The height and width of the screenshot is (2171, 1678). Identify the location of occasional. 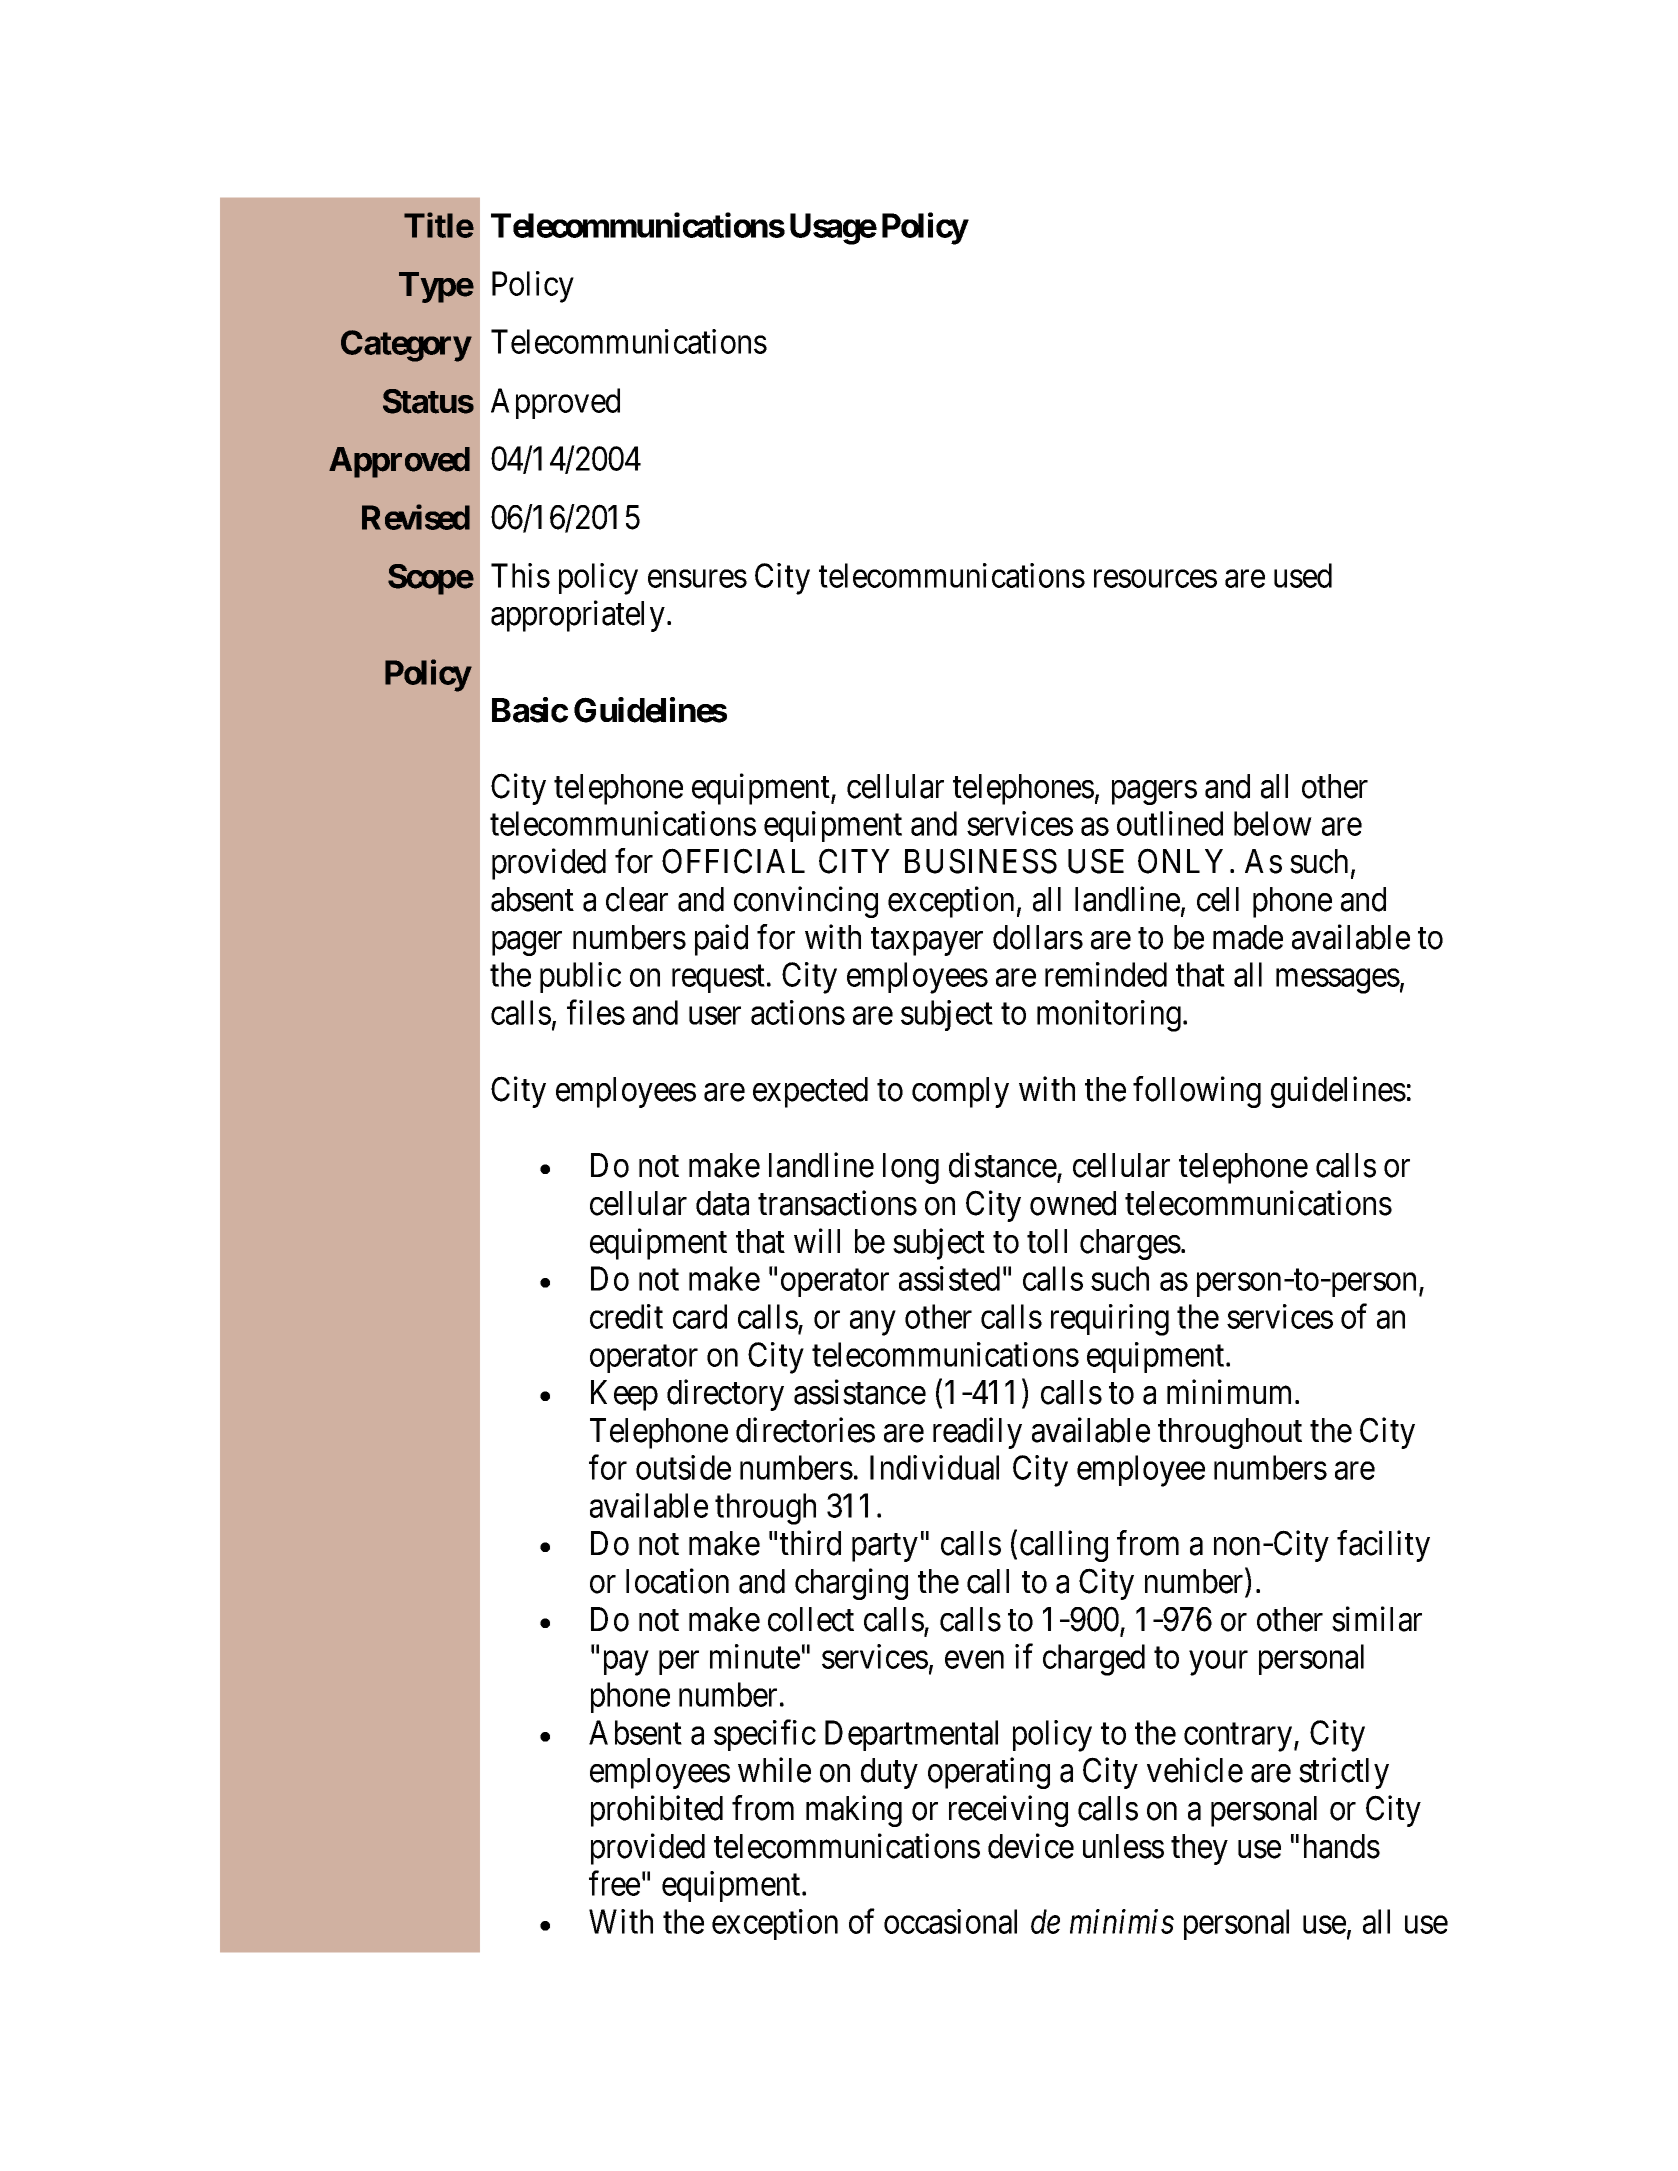
(950, 1921).
